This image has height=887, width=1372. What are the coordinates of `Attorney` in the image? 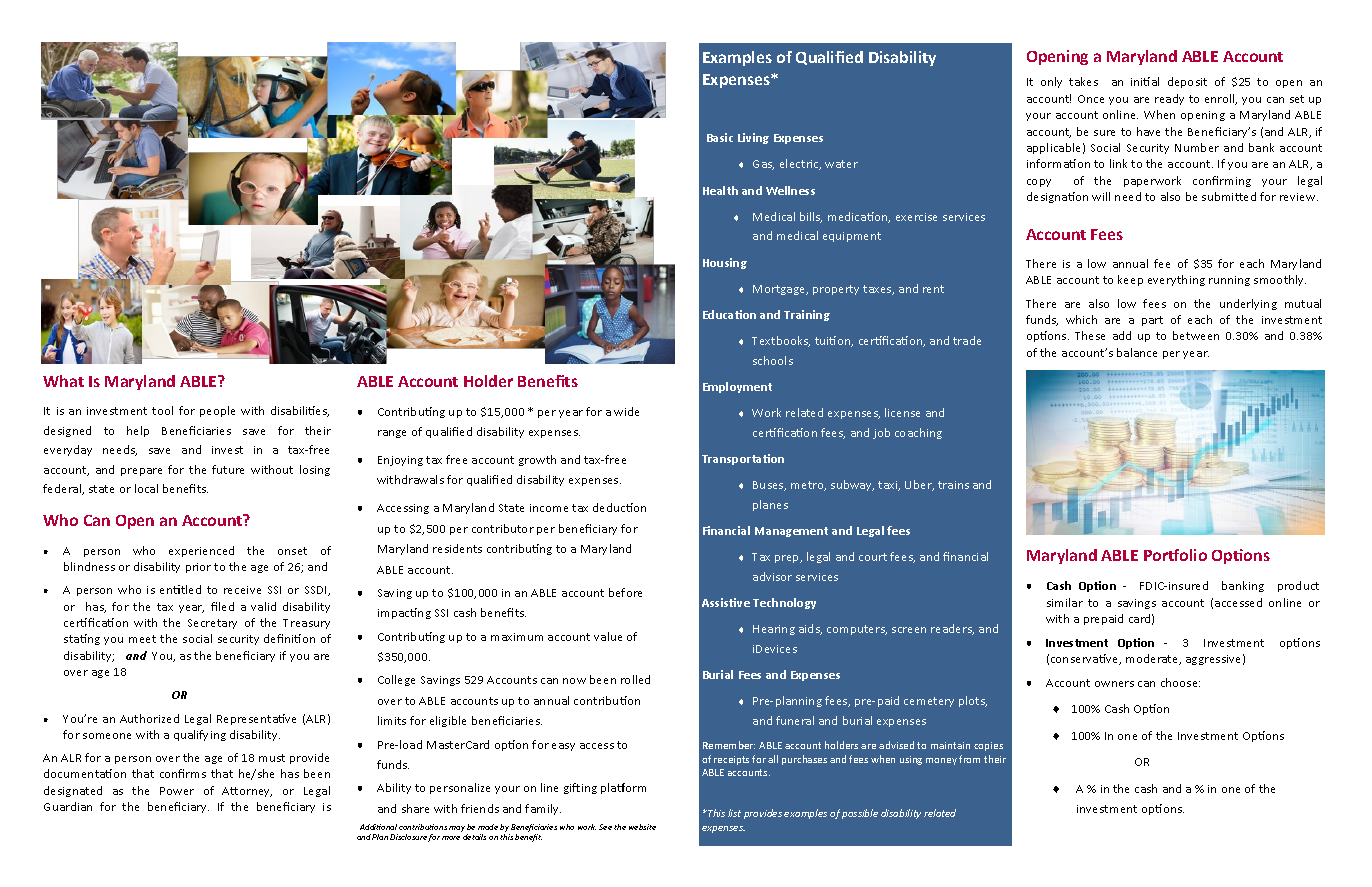 It's located at (247, 792).
